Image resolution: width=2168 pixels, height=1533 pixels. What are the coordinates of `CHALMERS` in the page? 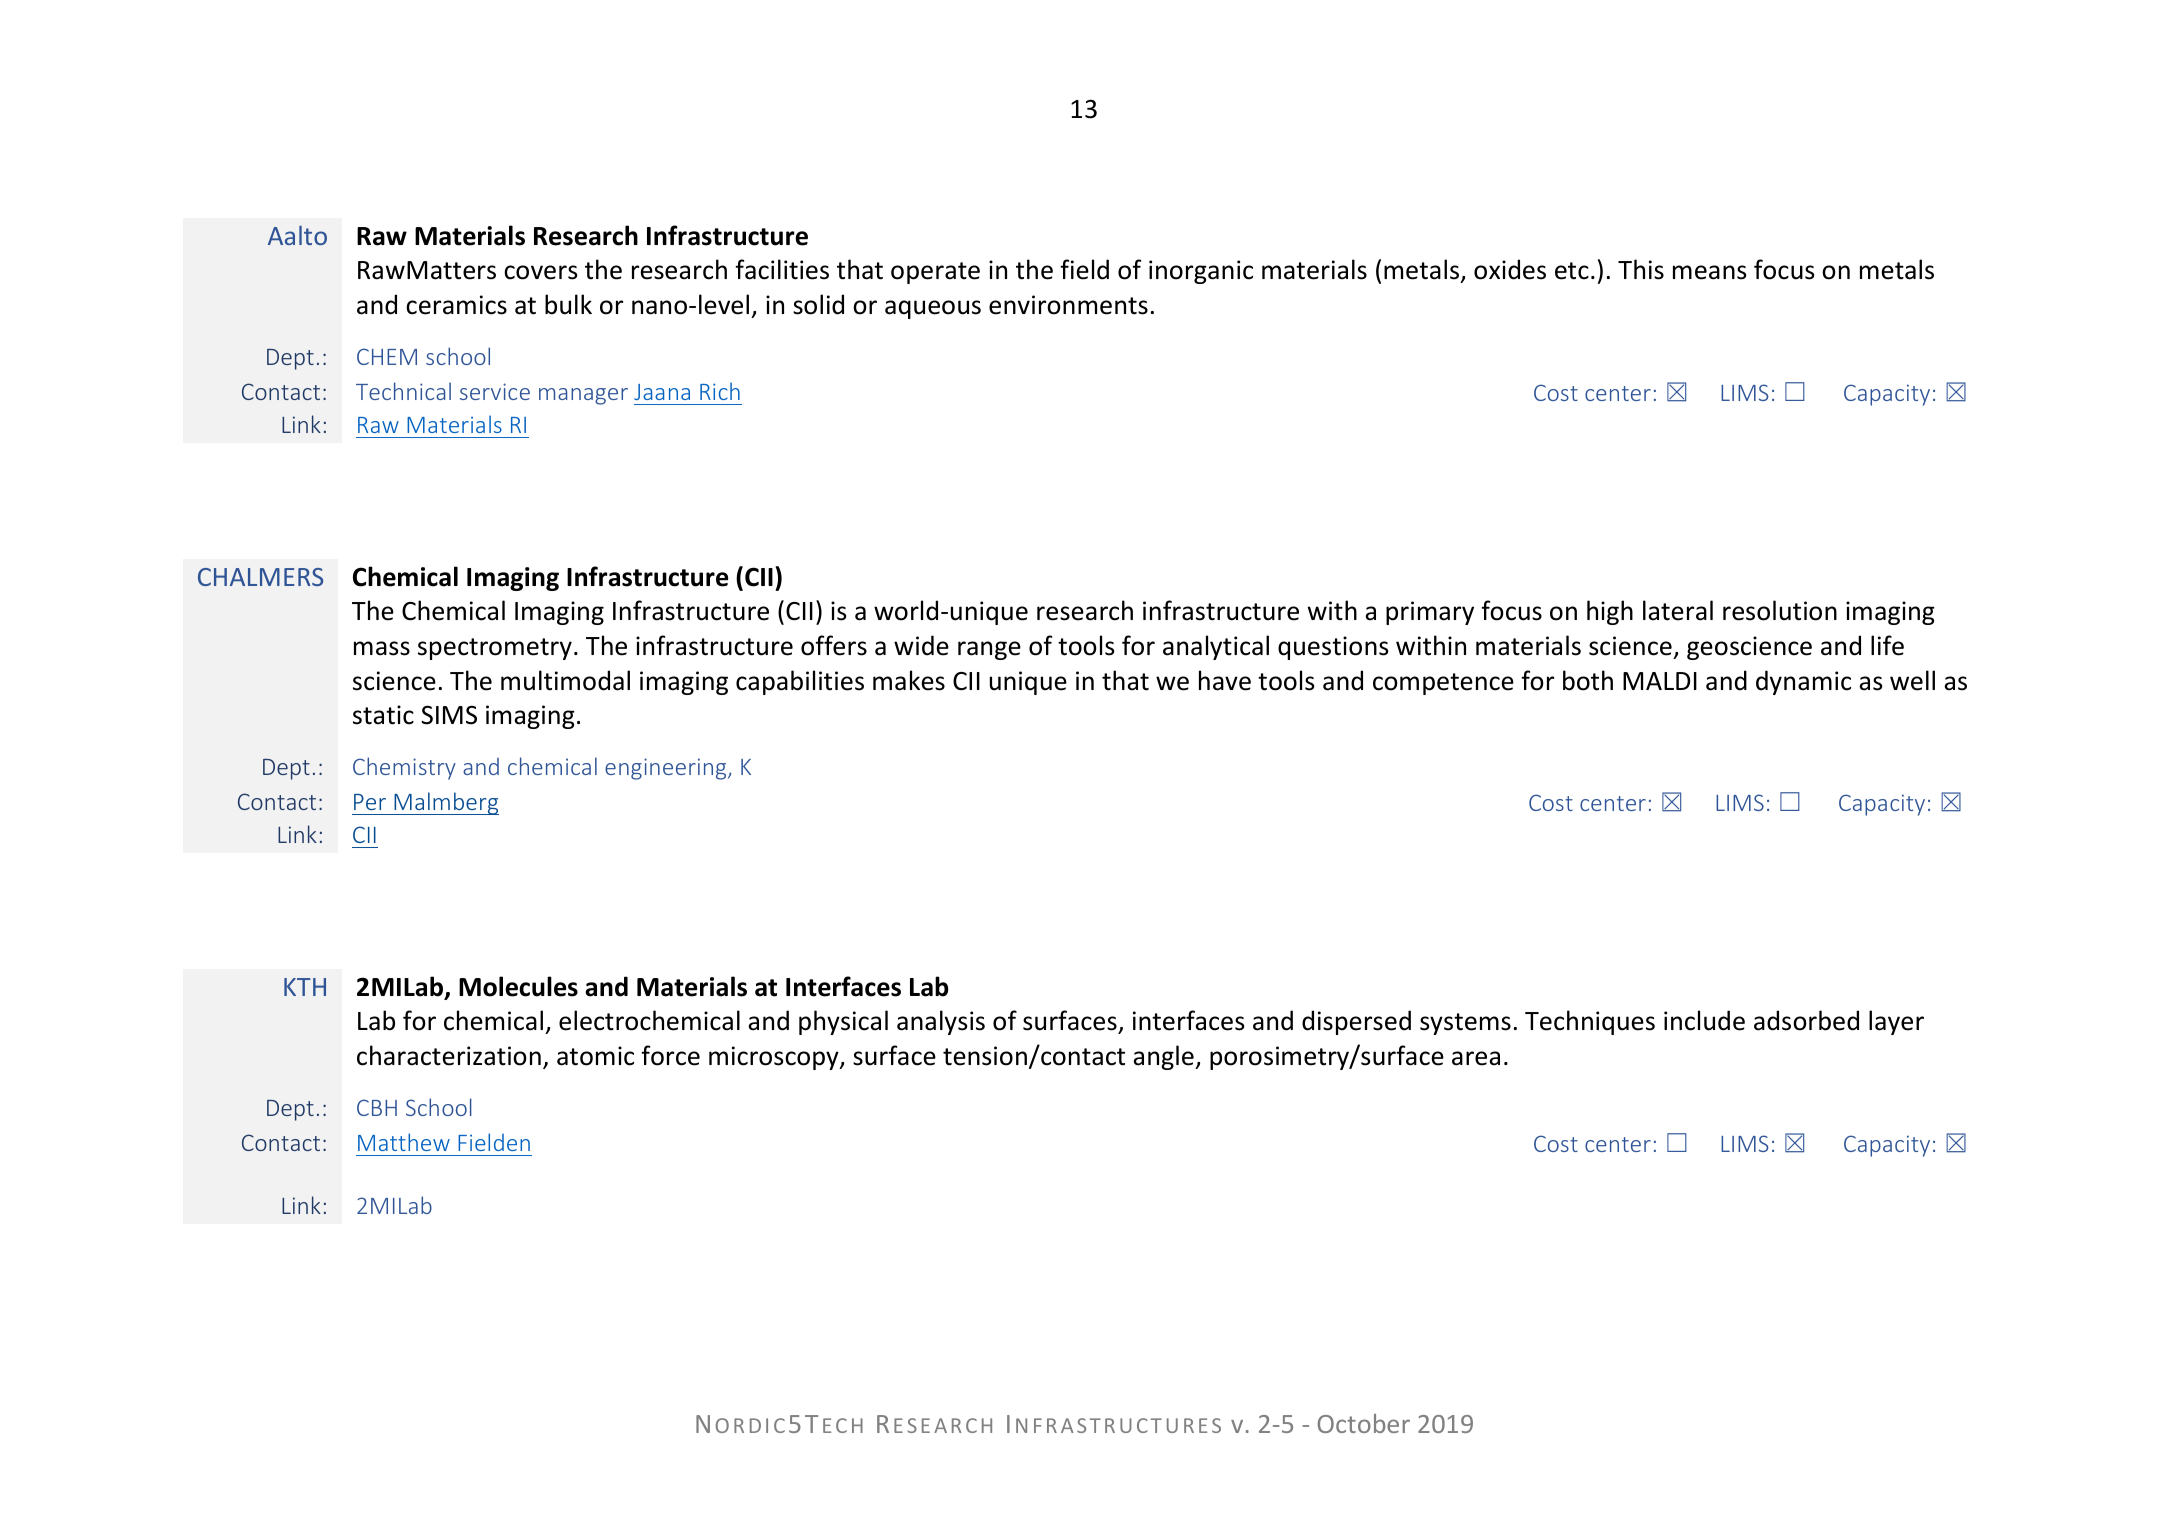 It's located at (260, 577).
